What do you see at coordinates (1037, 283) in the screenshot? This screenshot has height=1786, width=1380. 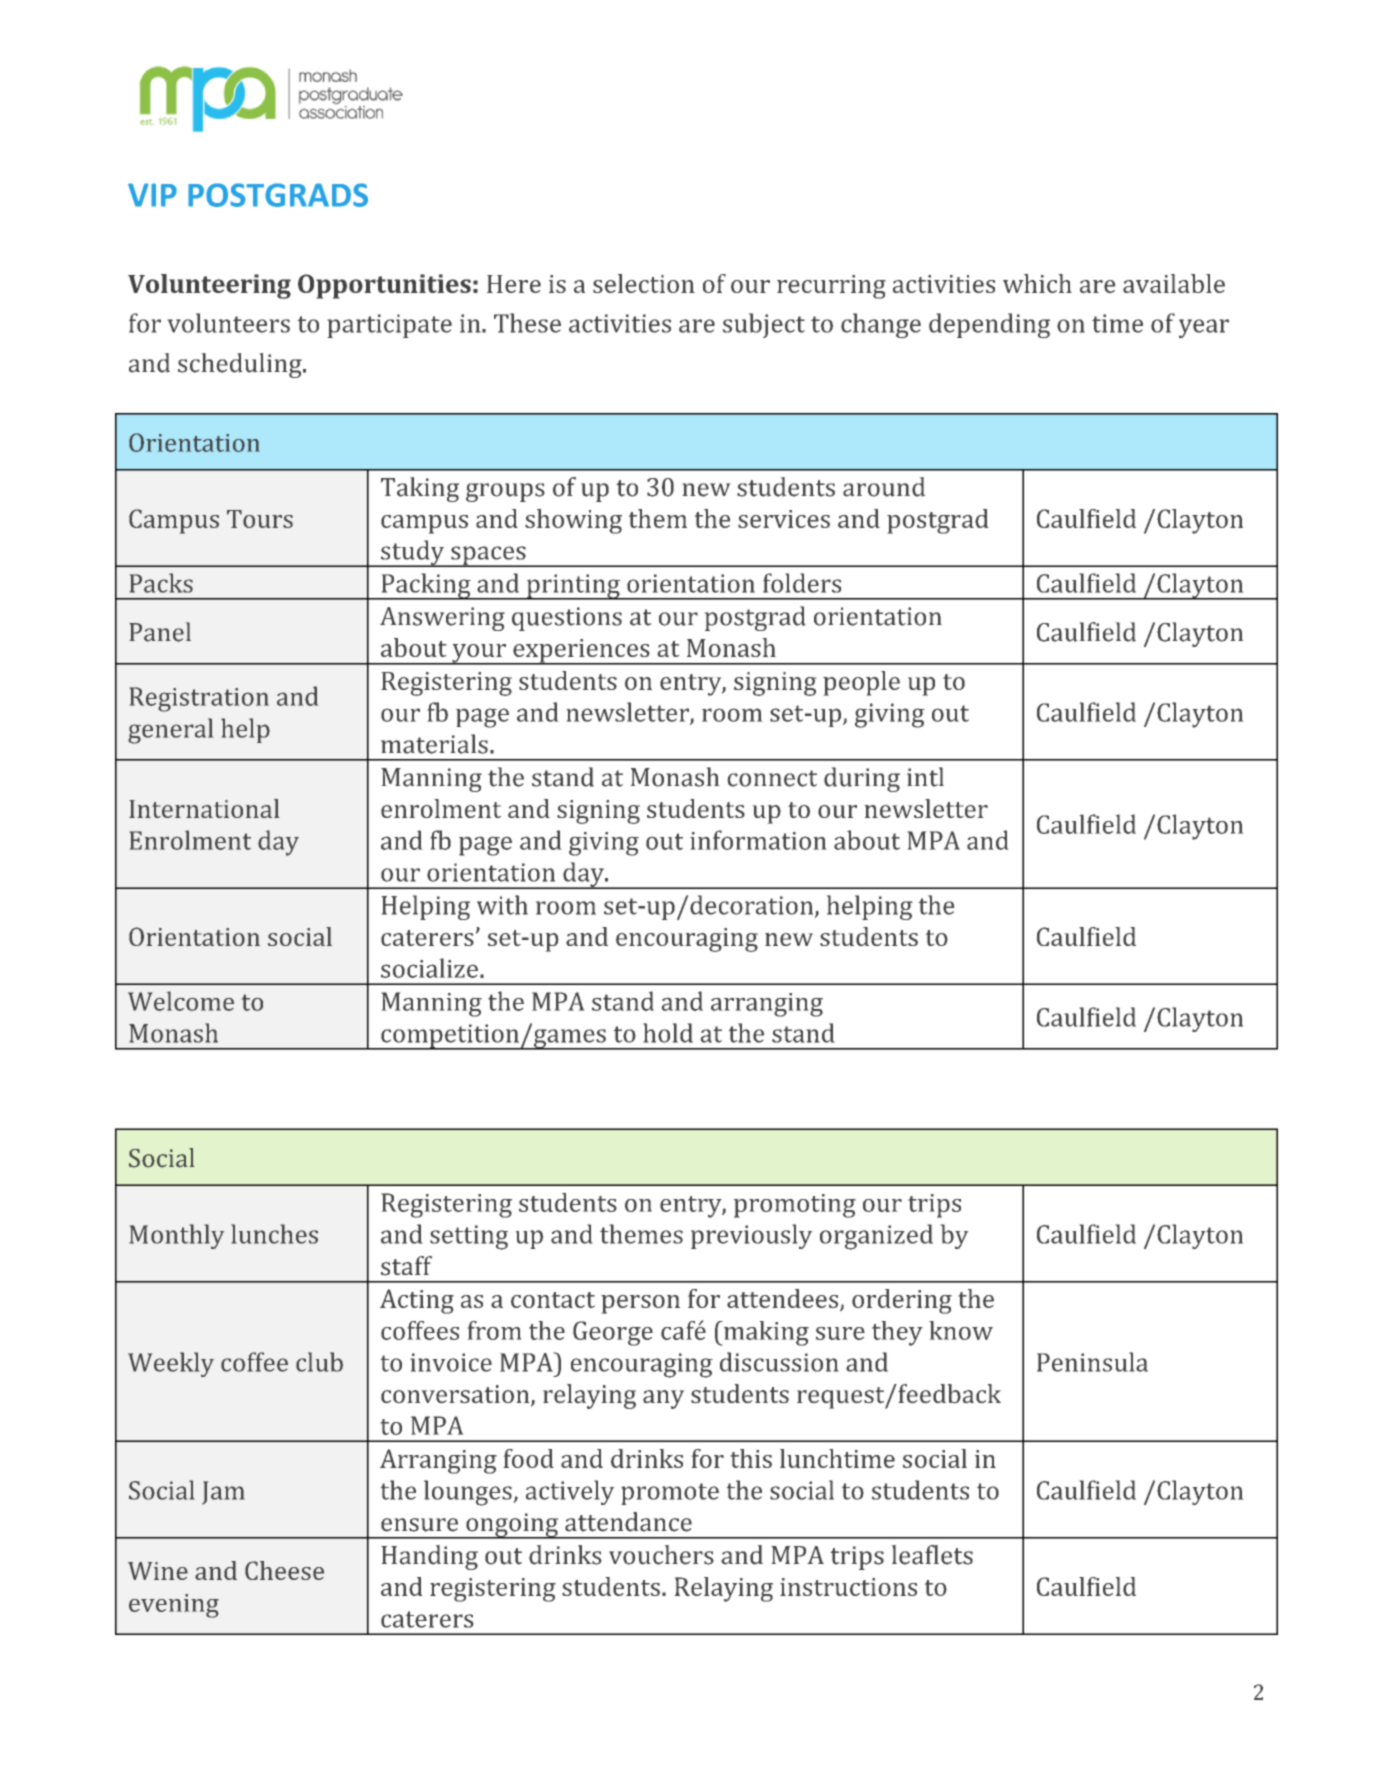 I see `which` at bounding box center [1037, 283].
